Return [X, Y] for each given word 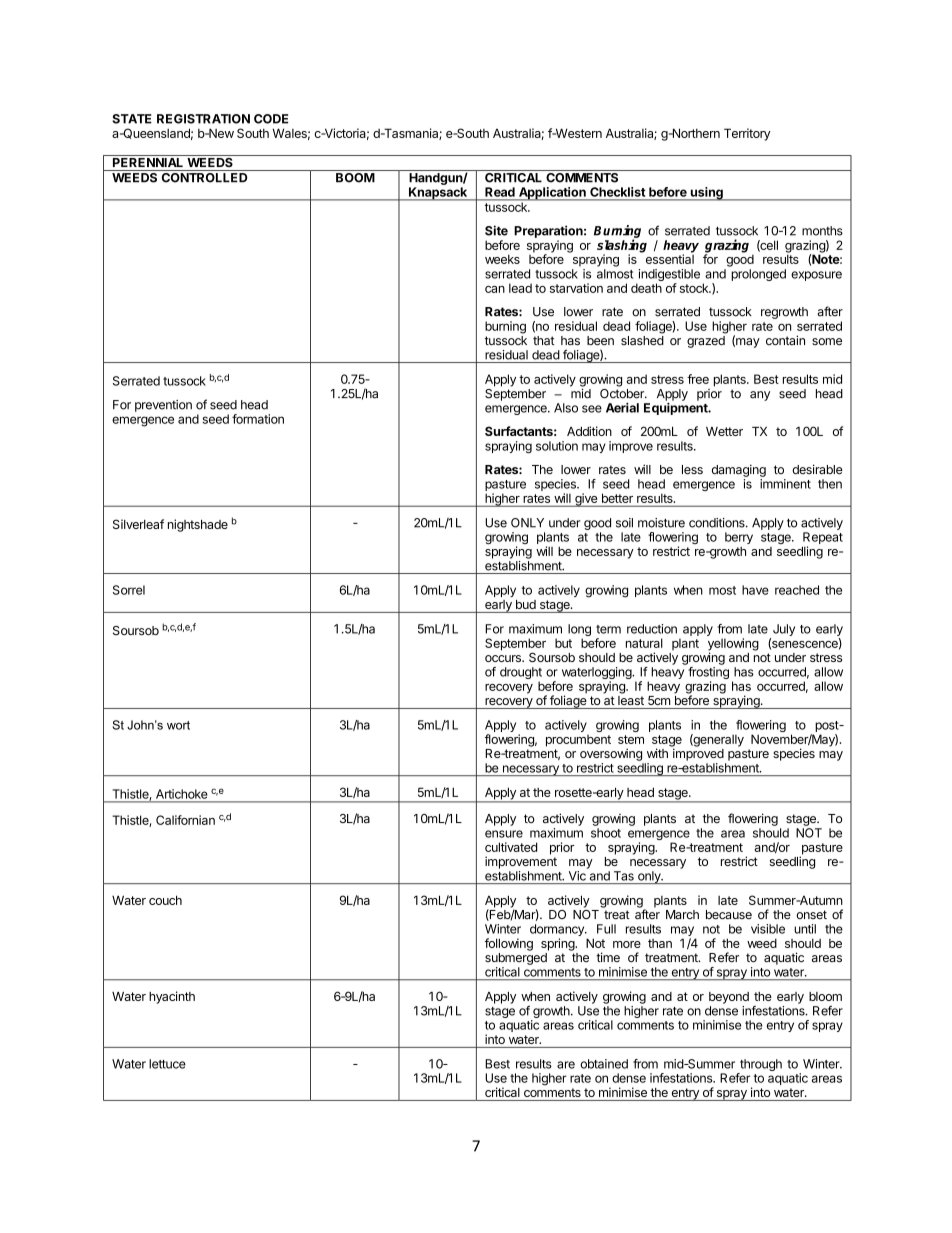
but [563, 643]
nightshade [198, 525]
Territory [747, 134]
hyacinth [172, 997]
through [760, 1066]
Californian [185, 820]
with [657, 753]
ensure [504, 834]
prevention [163, 406]
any [760, 396]
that [544, 341]
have [755, 590]
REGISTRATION [203, 119]
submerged [516, 959]
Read [500, 192]
